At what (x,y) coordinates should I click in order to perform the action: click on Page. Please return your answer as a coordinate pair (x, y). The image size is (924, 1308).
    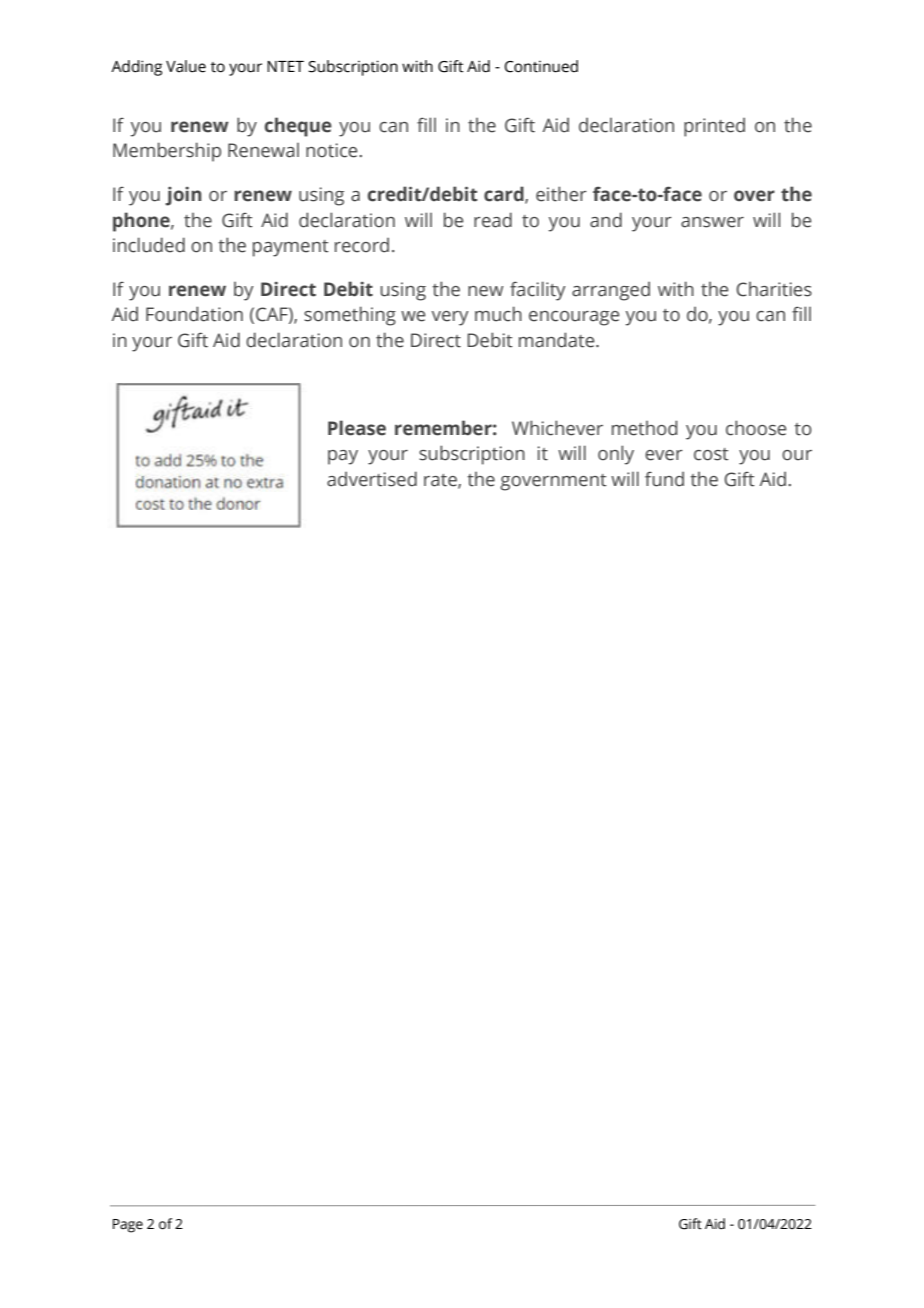
    Looking at the image, I should click on (128, 1226).
